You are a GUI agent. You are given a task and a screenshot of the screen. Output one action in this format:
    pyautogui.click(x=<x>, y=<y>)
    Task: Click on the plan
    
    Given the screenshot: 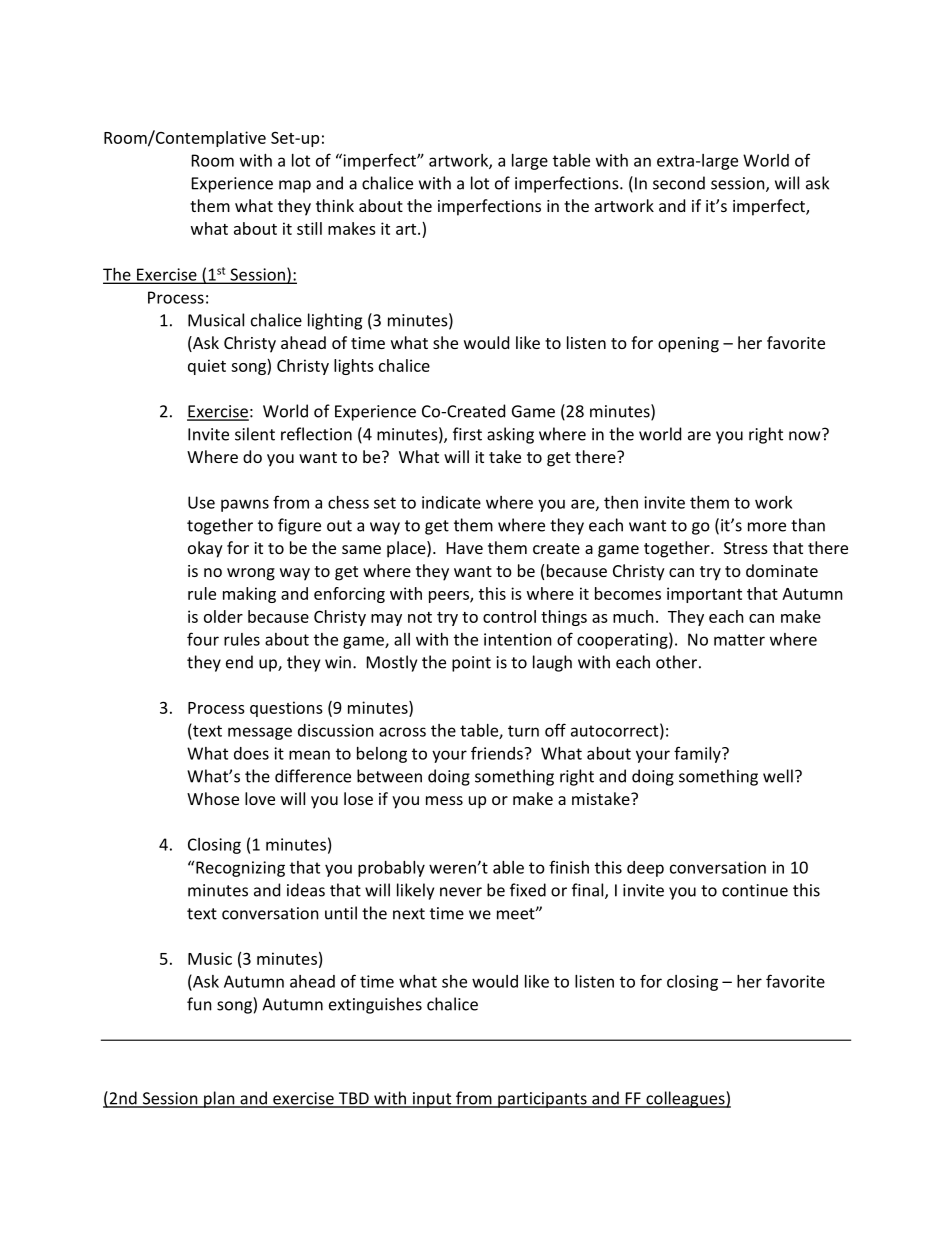 What is the action you would take?
    pyautogui.click(x=219, y=1099)
